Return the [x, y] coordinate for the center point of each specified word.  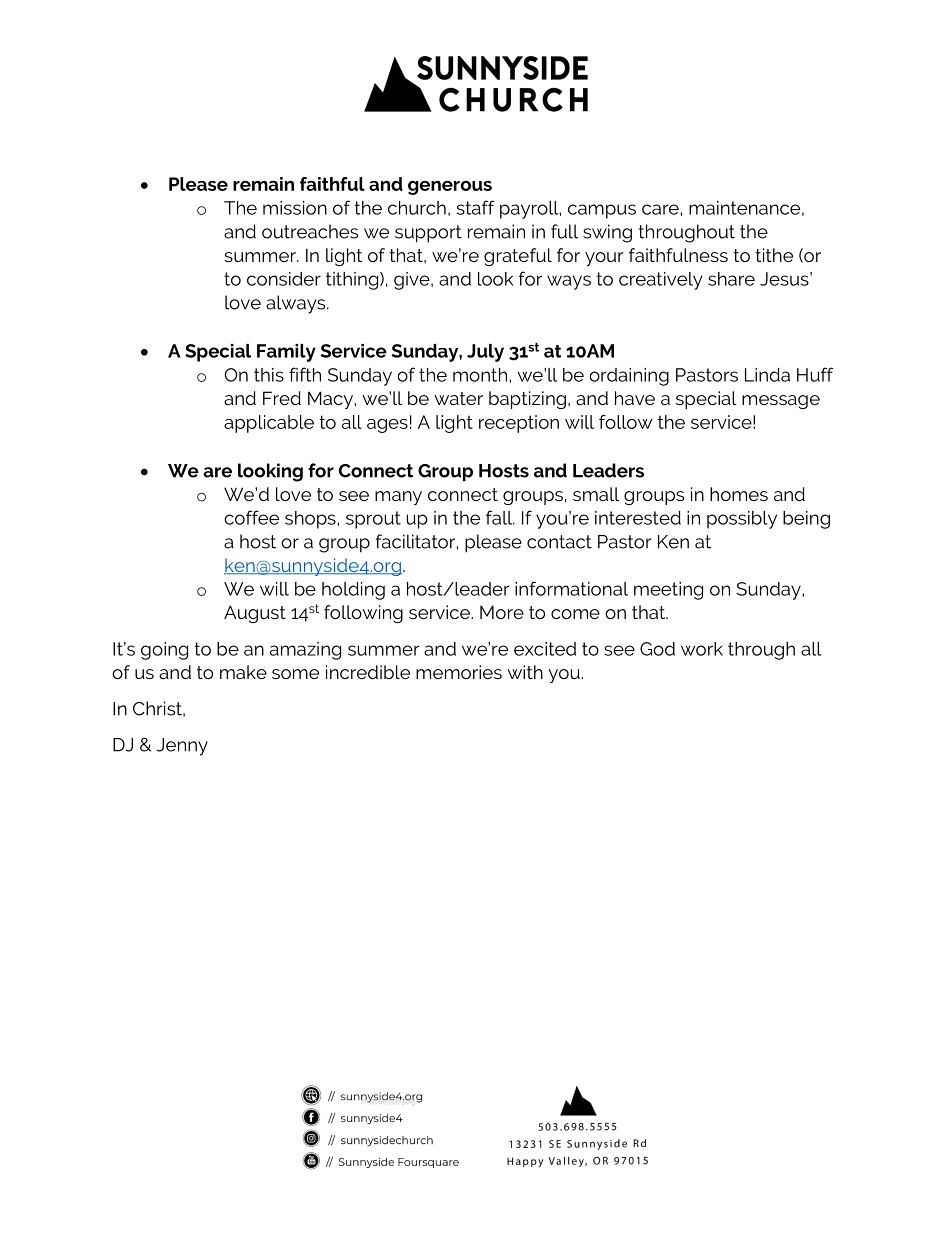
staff [476, 207]
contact [559, 542]
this [269, 375]
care [661, 209]
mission [295, 208]
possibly [742, 520]
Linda [767, 375]
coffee [251, 517]
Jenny [182, 747]
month [481, 375]
